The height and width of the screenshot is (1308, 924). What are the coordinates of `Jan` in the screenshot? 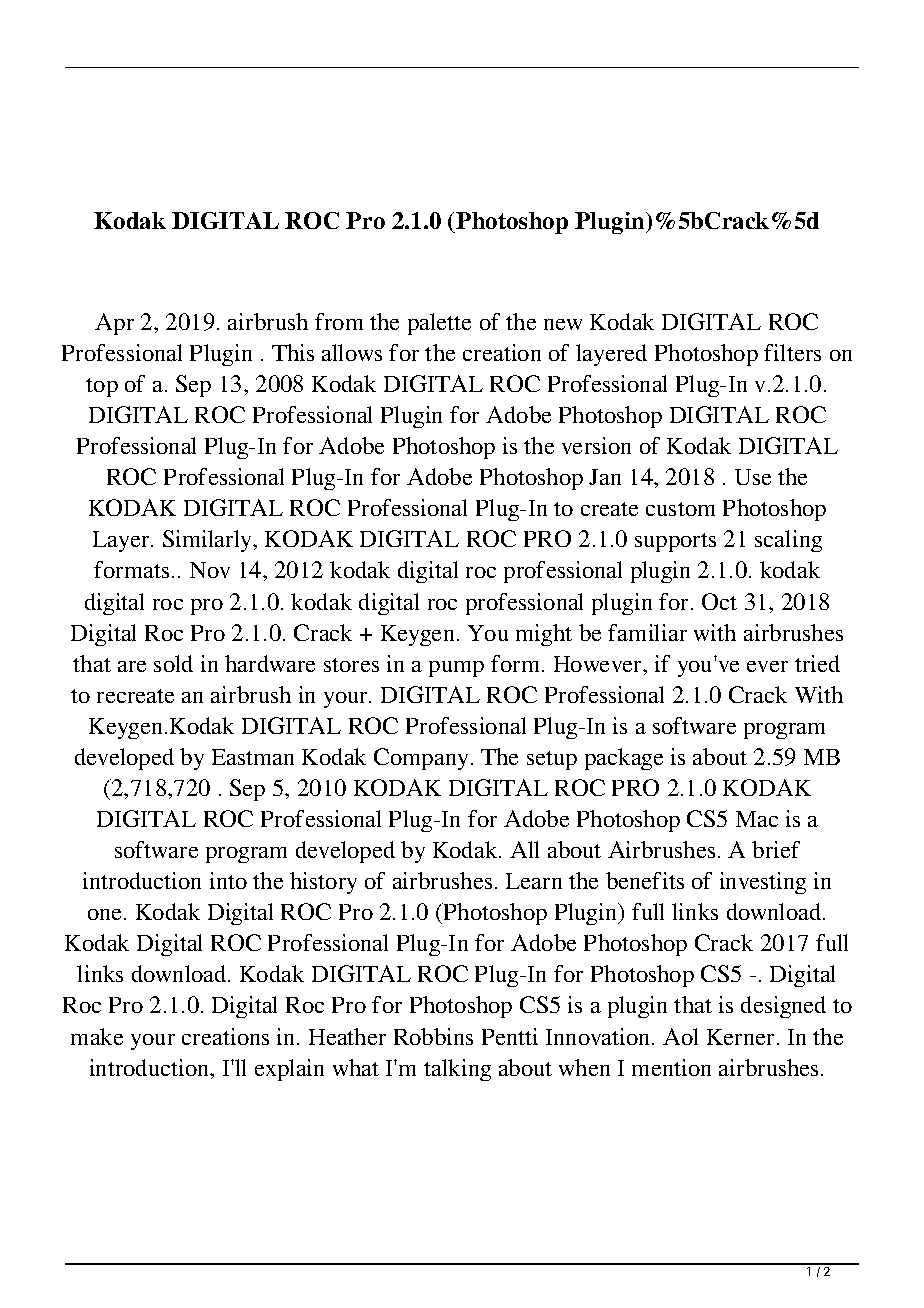 It's located at (605, 477).
